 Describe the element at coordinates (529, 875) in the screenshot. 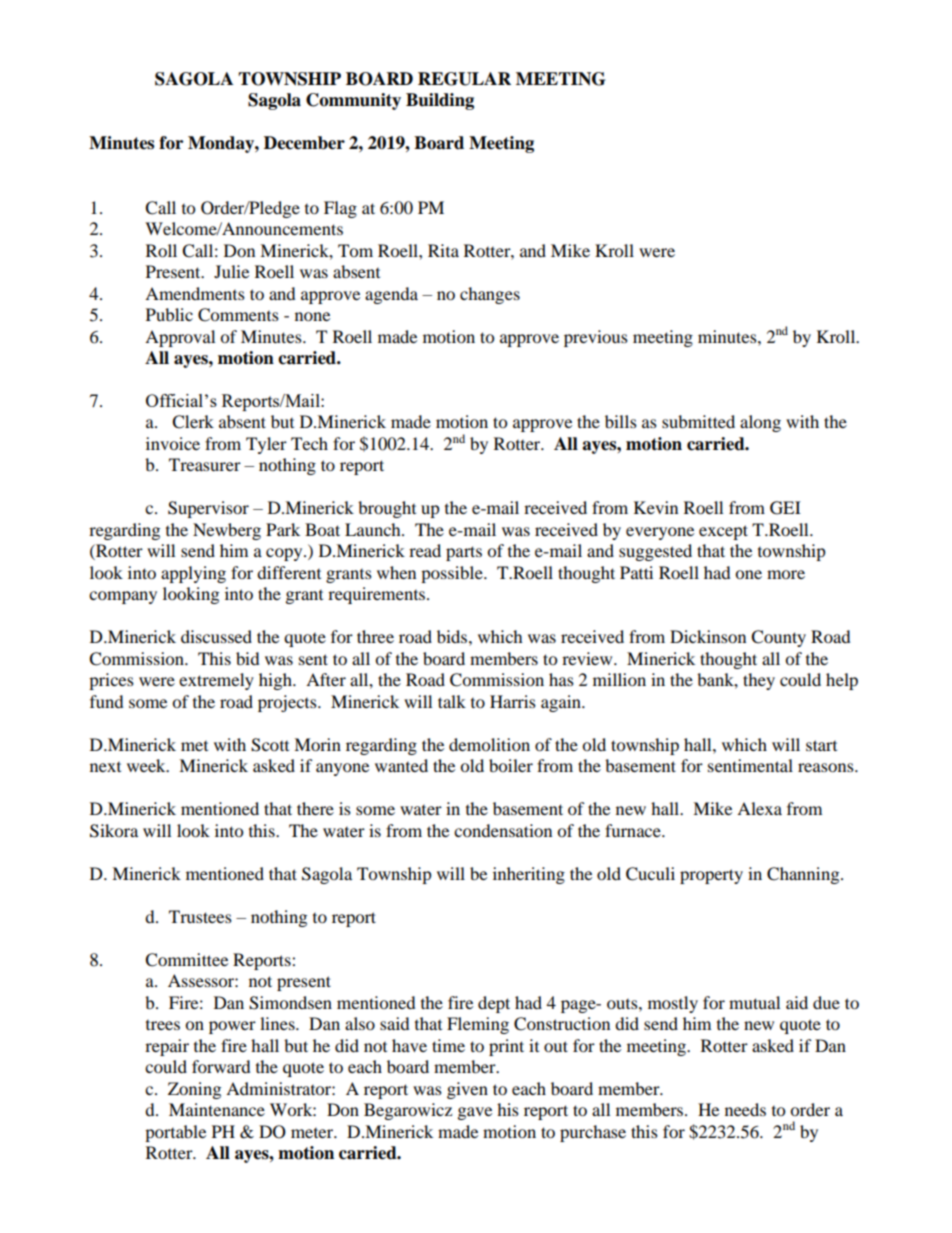

I see `inheriting` at that location.
